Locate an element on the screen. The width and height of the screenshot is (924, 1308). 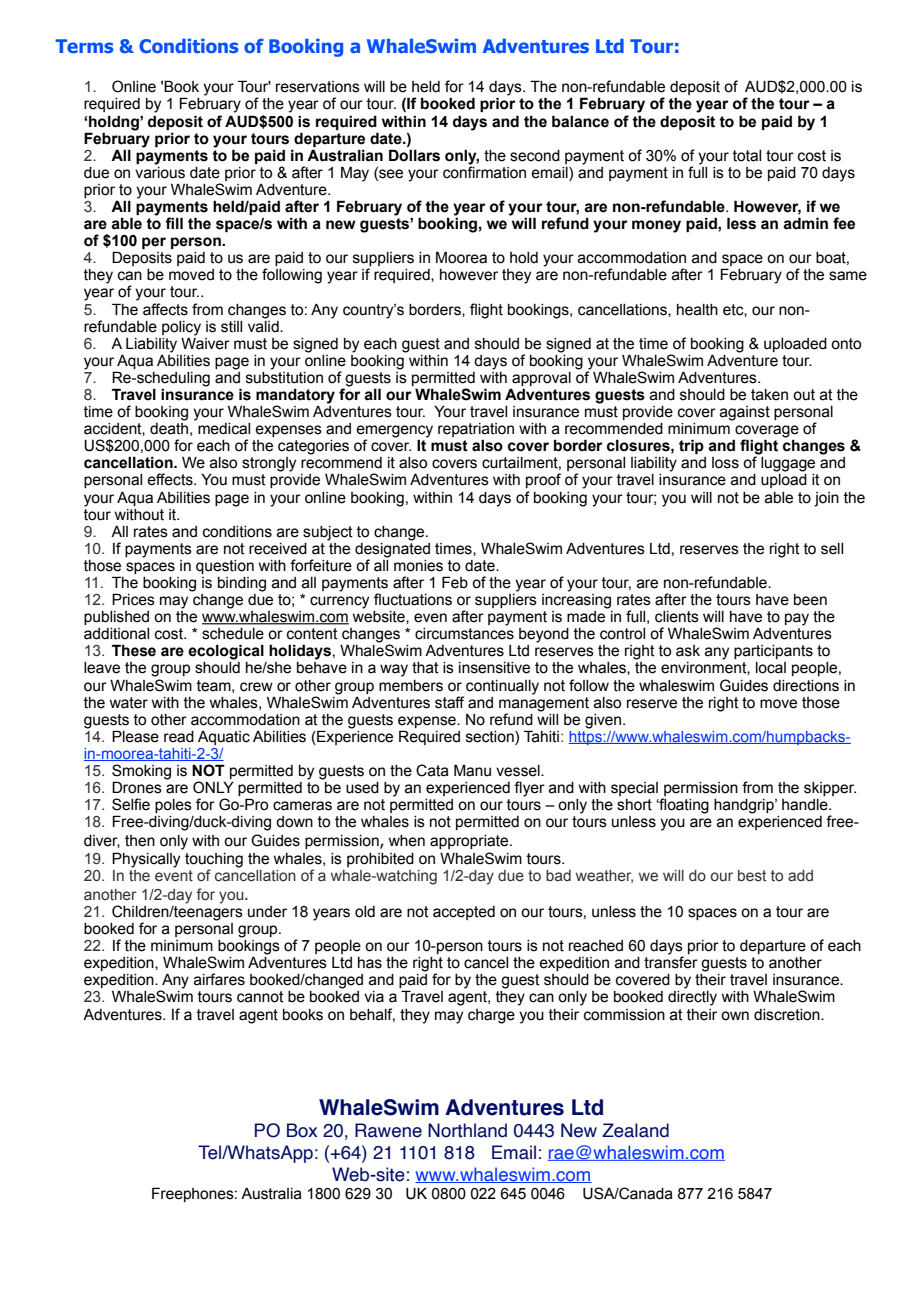
Box is located at coordinates (302, 1130).
